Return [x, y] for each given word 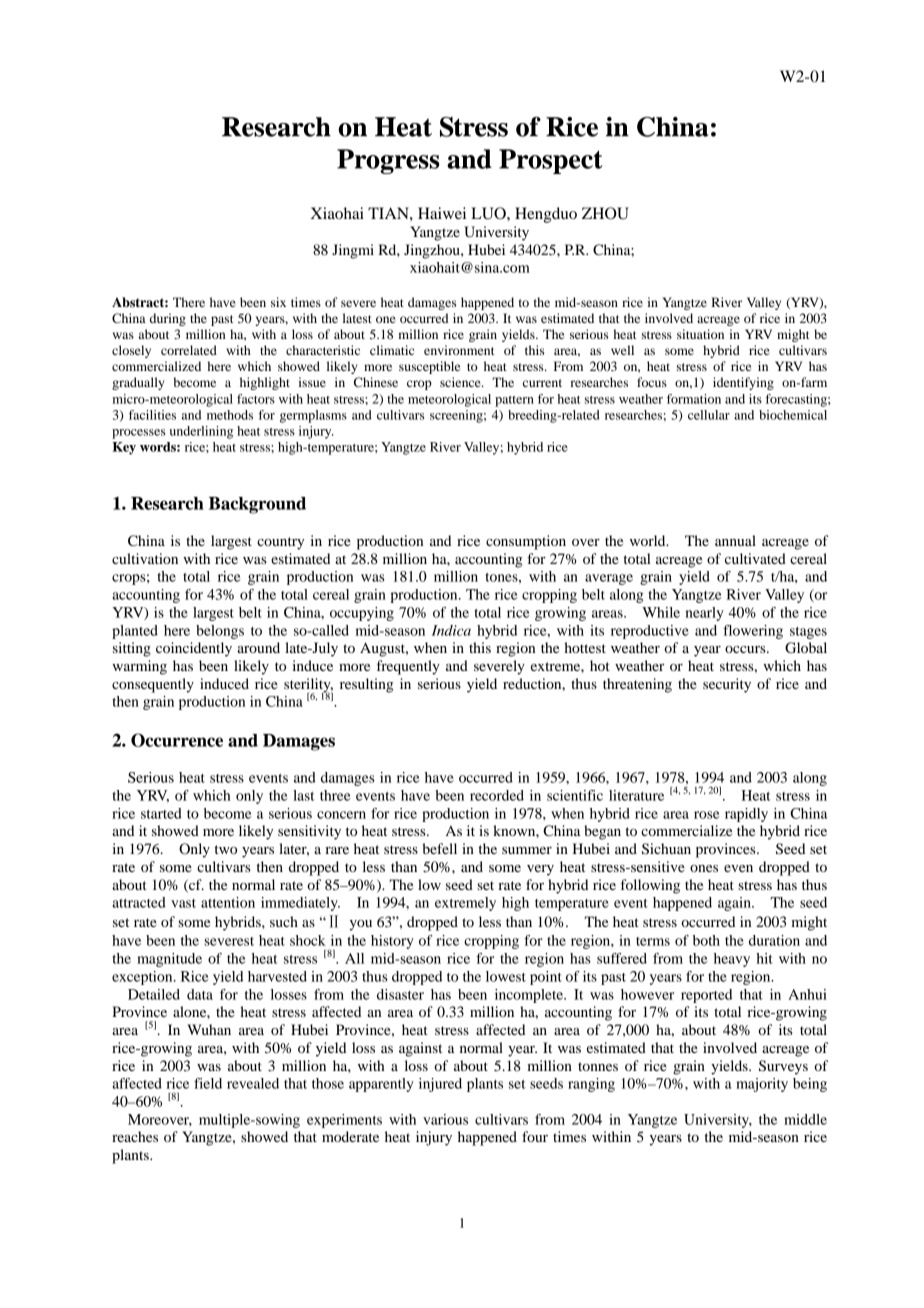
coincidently [194, 649]
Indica [451, 630]
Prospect [551, 161]
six [278, 302]
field [208, 1083]
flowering [753, 632]
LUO [489, 213]
